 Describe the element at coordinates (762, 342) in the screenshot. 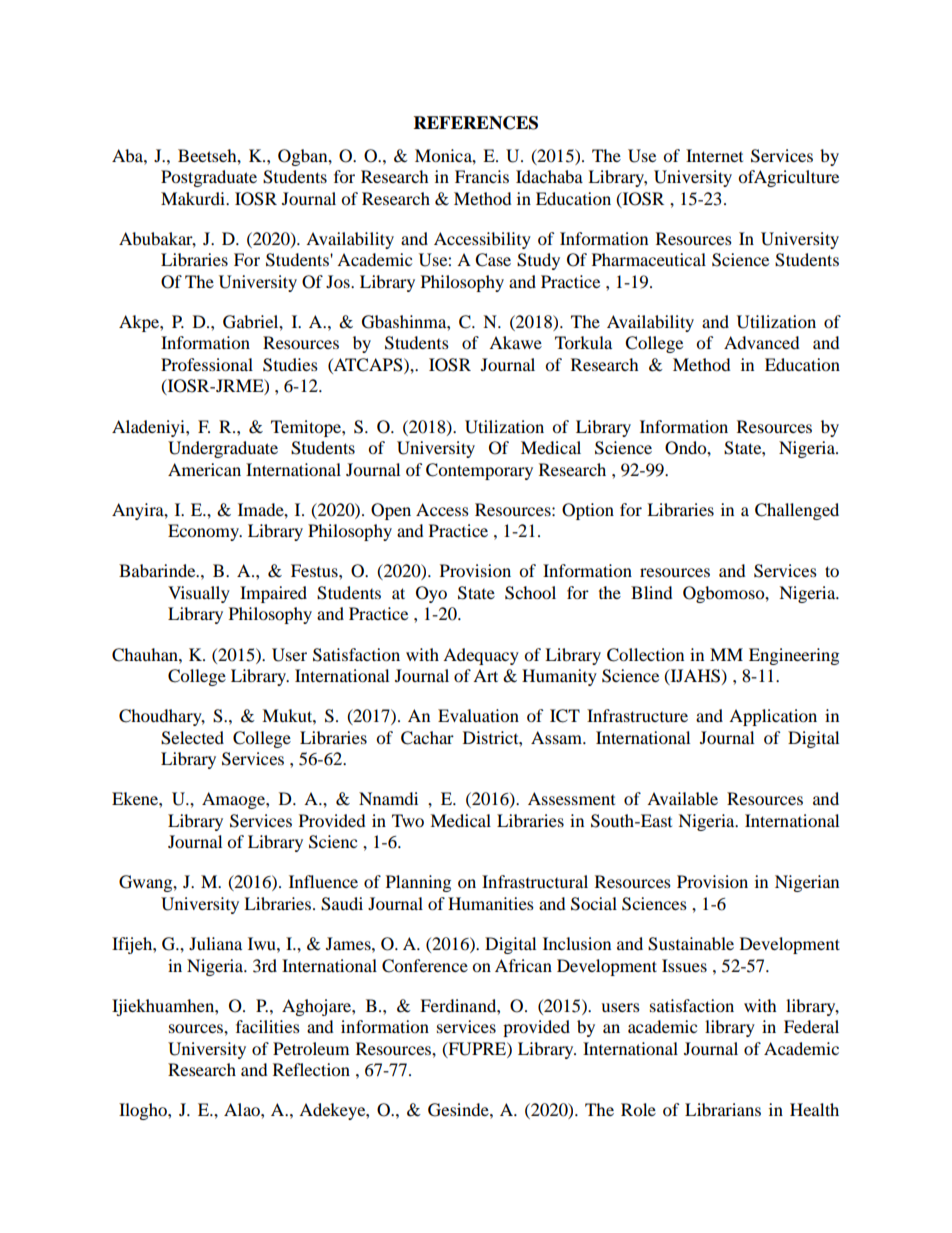

I see `Advanced` at that location.
